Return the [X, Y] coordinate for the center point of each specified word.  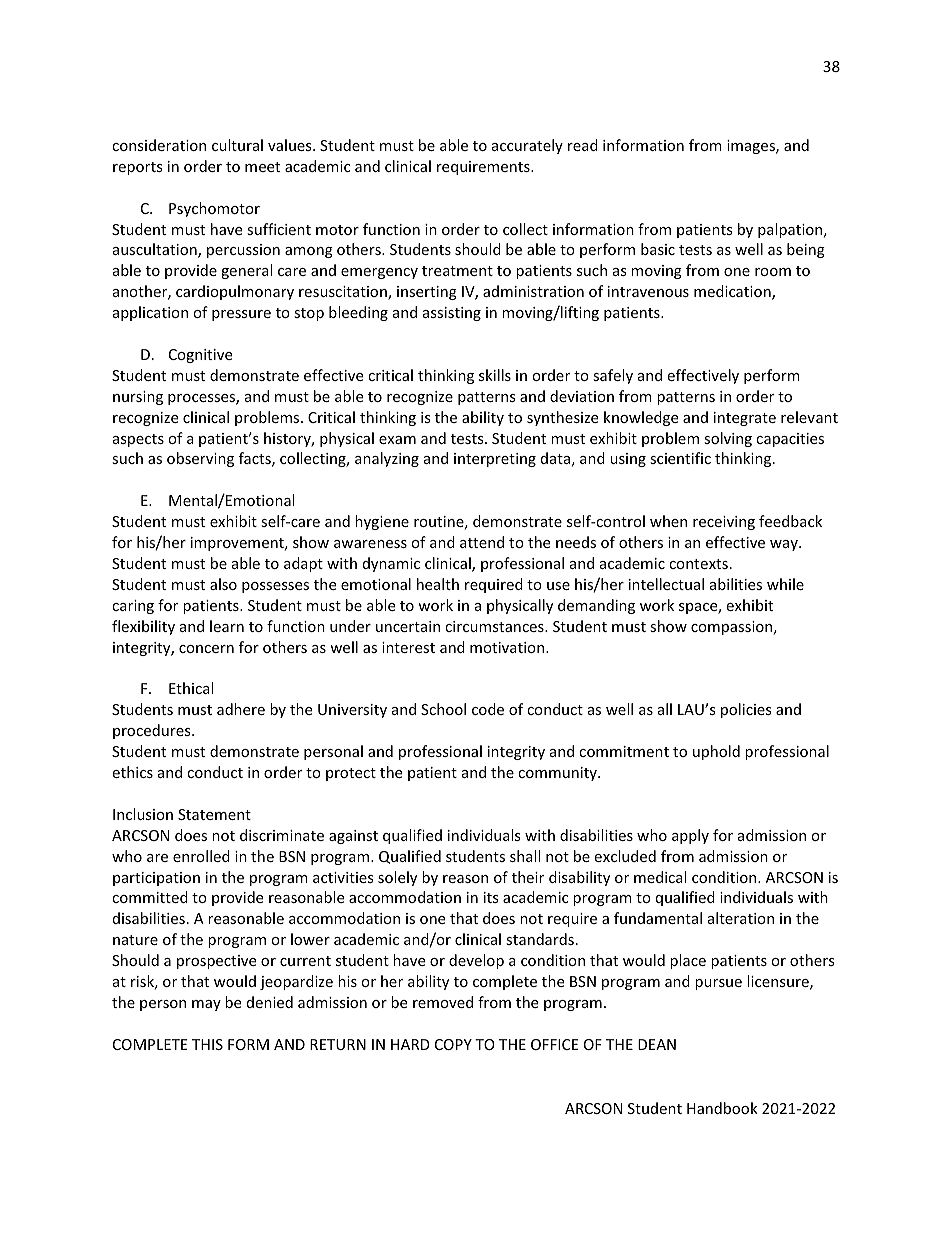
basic [658, 249]
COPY [453, 1044]
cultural [237, 145]
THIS [207, 1044]
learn [227, 626]
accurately [527, 146]
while [785, 584]
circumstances [495, 626]
